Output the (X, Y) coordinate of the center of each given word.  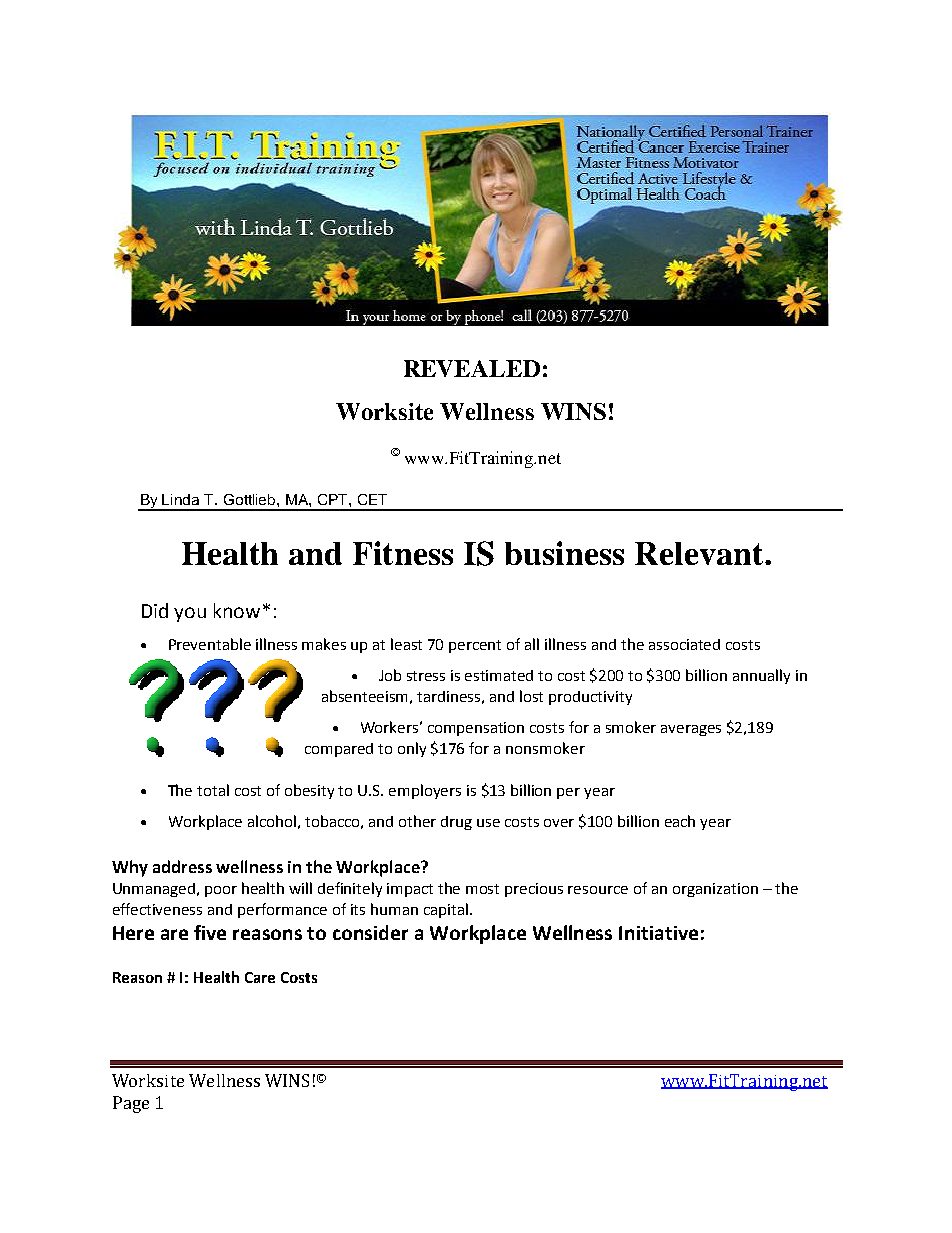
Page (131, 1104)
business (564, 553)
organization (715, 890)
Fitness (403, 553)
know (237, 610)
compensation (476, 729)
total (213, 790)
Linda (180, 499)
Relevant (700, 553)
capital (446, 910)
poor (221, 891)
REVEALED (472, 368)
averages (691, 730)
